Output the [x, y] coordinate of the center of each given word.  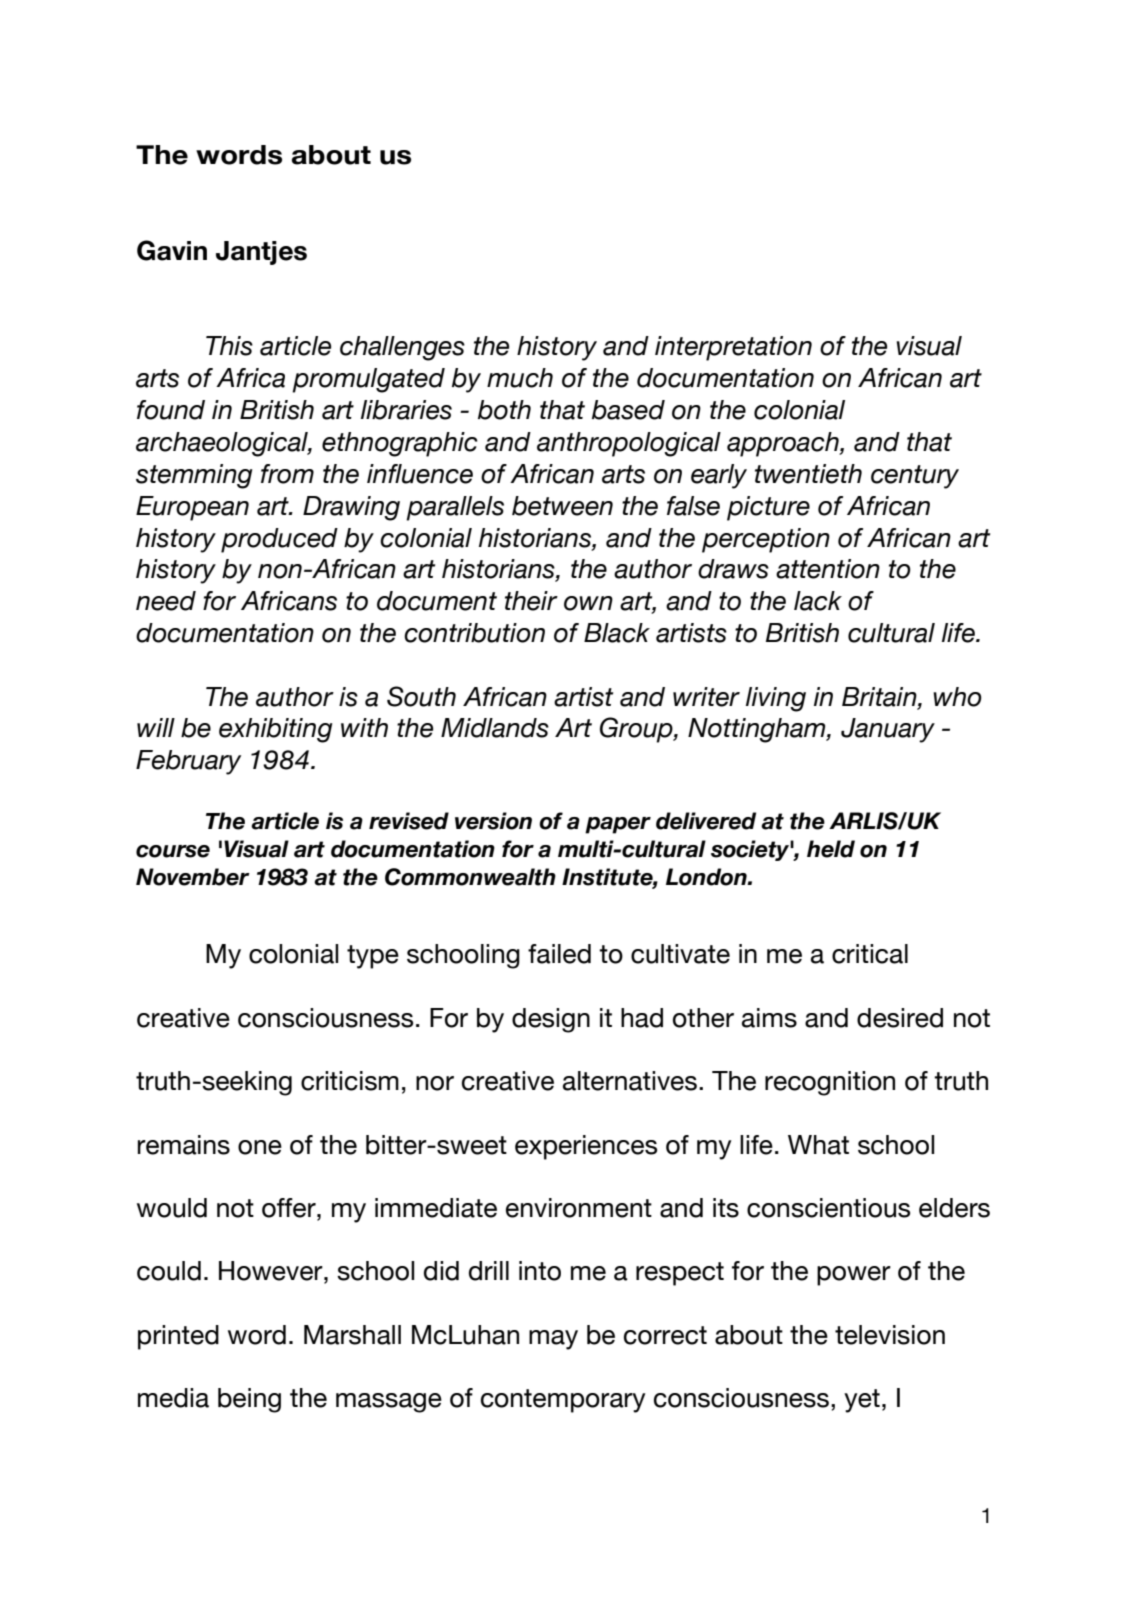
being [249, 1400]
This [229, 346]
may [553, 1340]
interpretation [733, 348]
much [520, 378]
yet [862, 1401]
